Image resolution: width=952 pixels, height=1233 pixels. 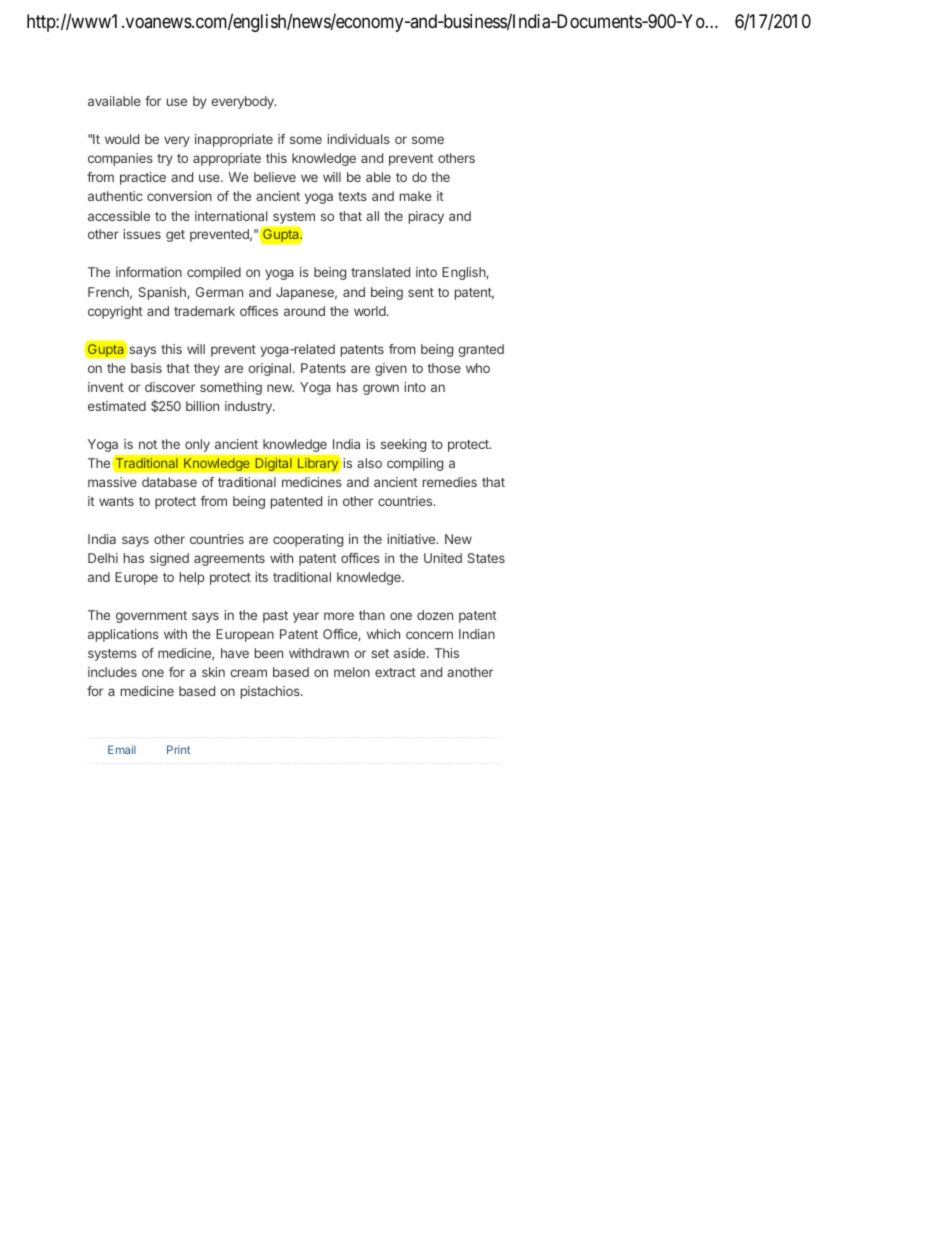 What do you see at coordinates (395, 672) in the image?
I see `extract` at bounding box center [395, 672].
